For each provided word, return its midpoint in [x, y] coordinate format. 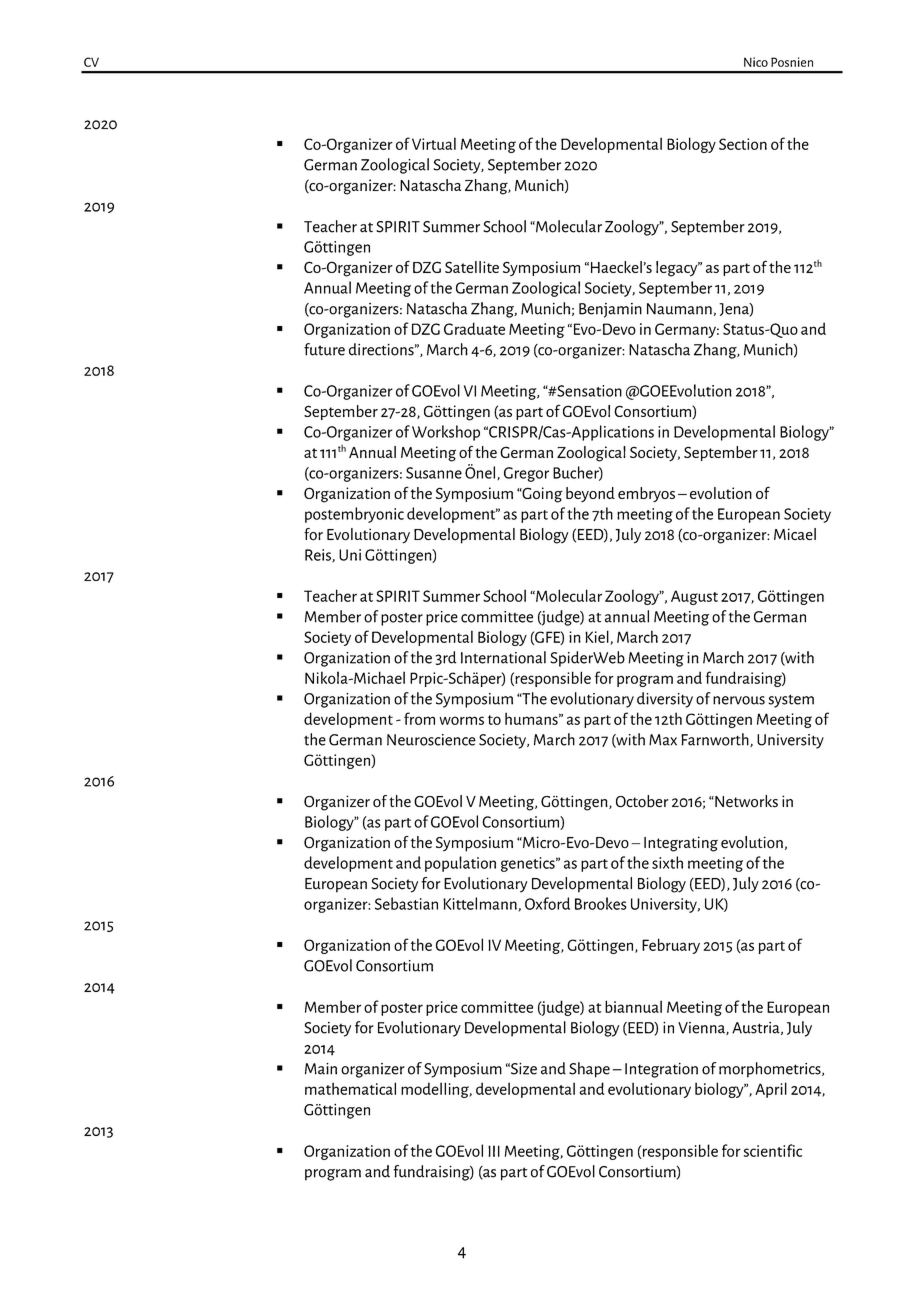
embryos [646, 494]
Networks [745, 801]
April [771, 1090]
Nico [756, 62]
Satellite [472, 267]
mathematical [350, 1088]
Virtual [434, 143]
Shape [589, 1070]
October [642, 801]
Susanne [434, 473]
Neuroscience [431, 740]
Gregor [526, 474]
